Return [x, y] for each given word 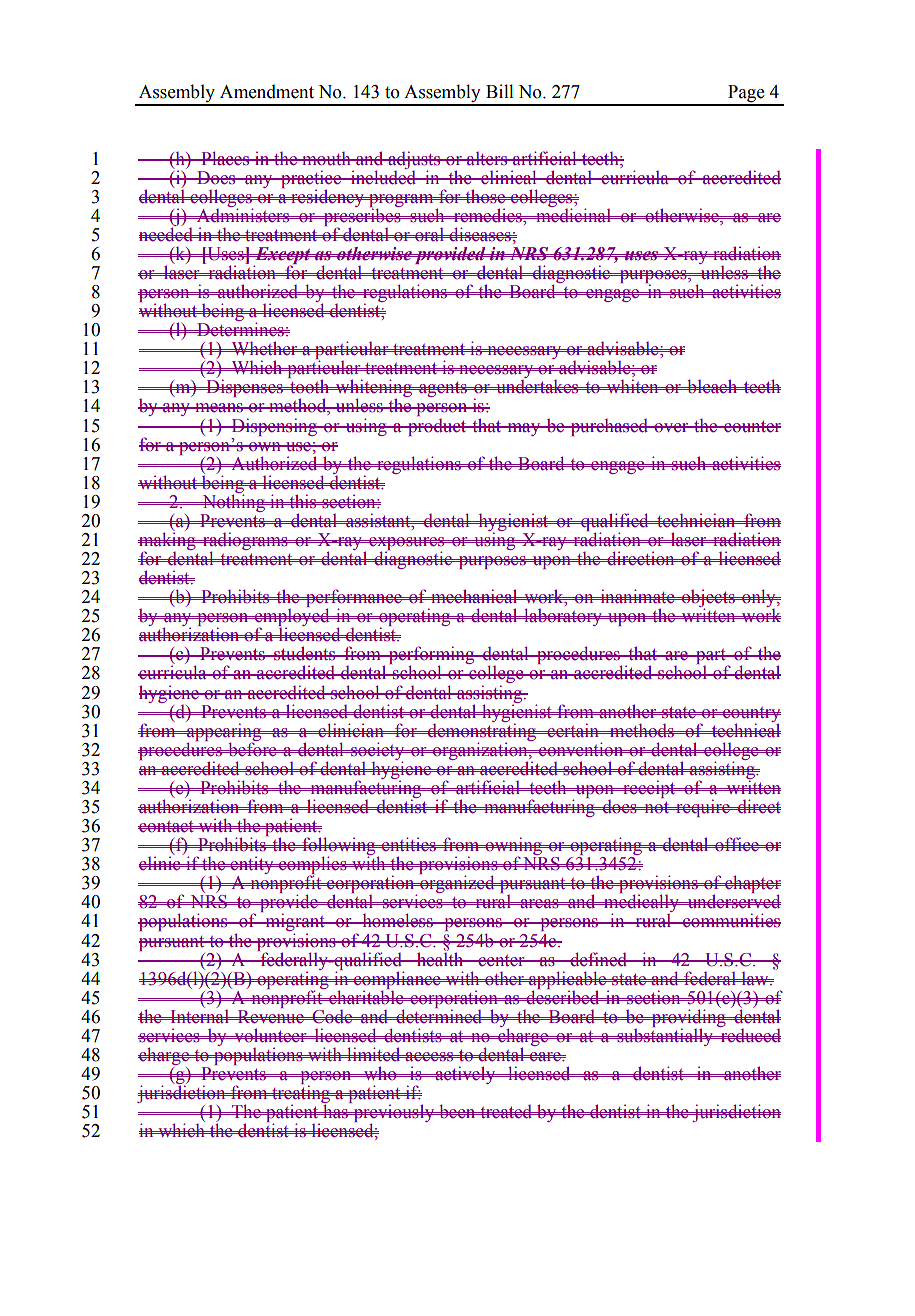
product [437, 427]
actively [465, 1075]
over [671, 428]
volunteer [270, 1035]
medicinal [573, 214]
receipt [649, 789]
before [252, 748]
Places [225, 158]
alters [487, 159]
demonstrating [482, 732]
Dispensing [274, 427]
